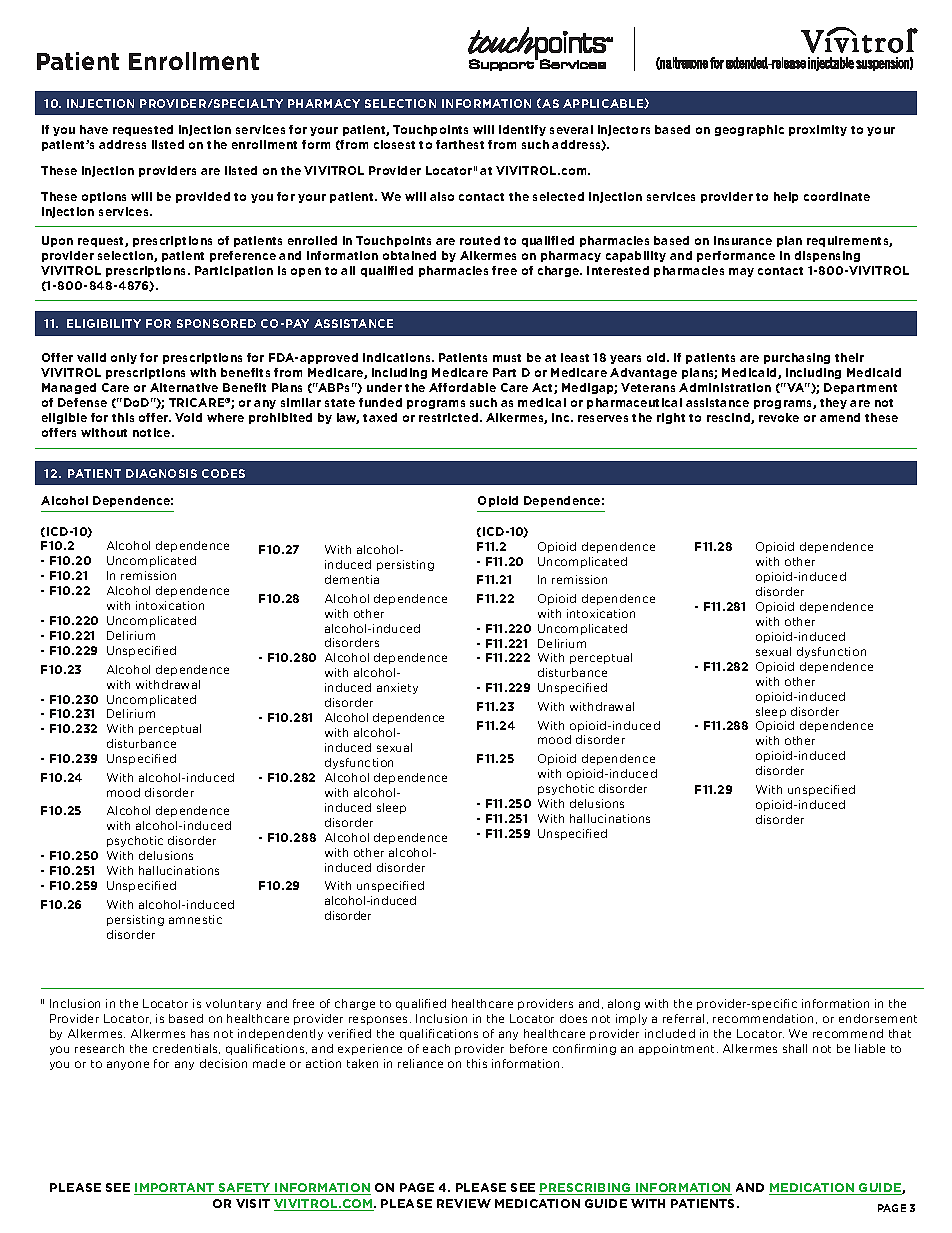 This image has width=952, height=1233. I want to click on IMPORTANT, so click(175, 1189).
